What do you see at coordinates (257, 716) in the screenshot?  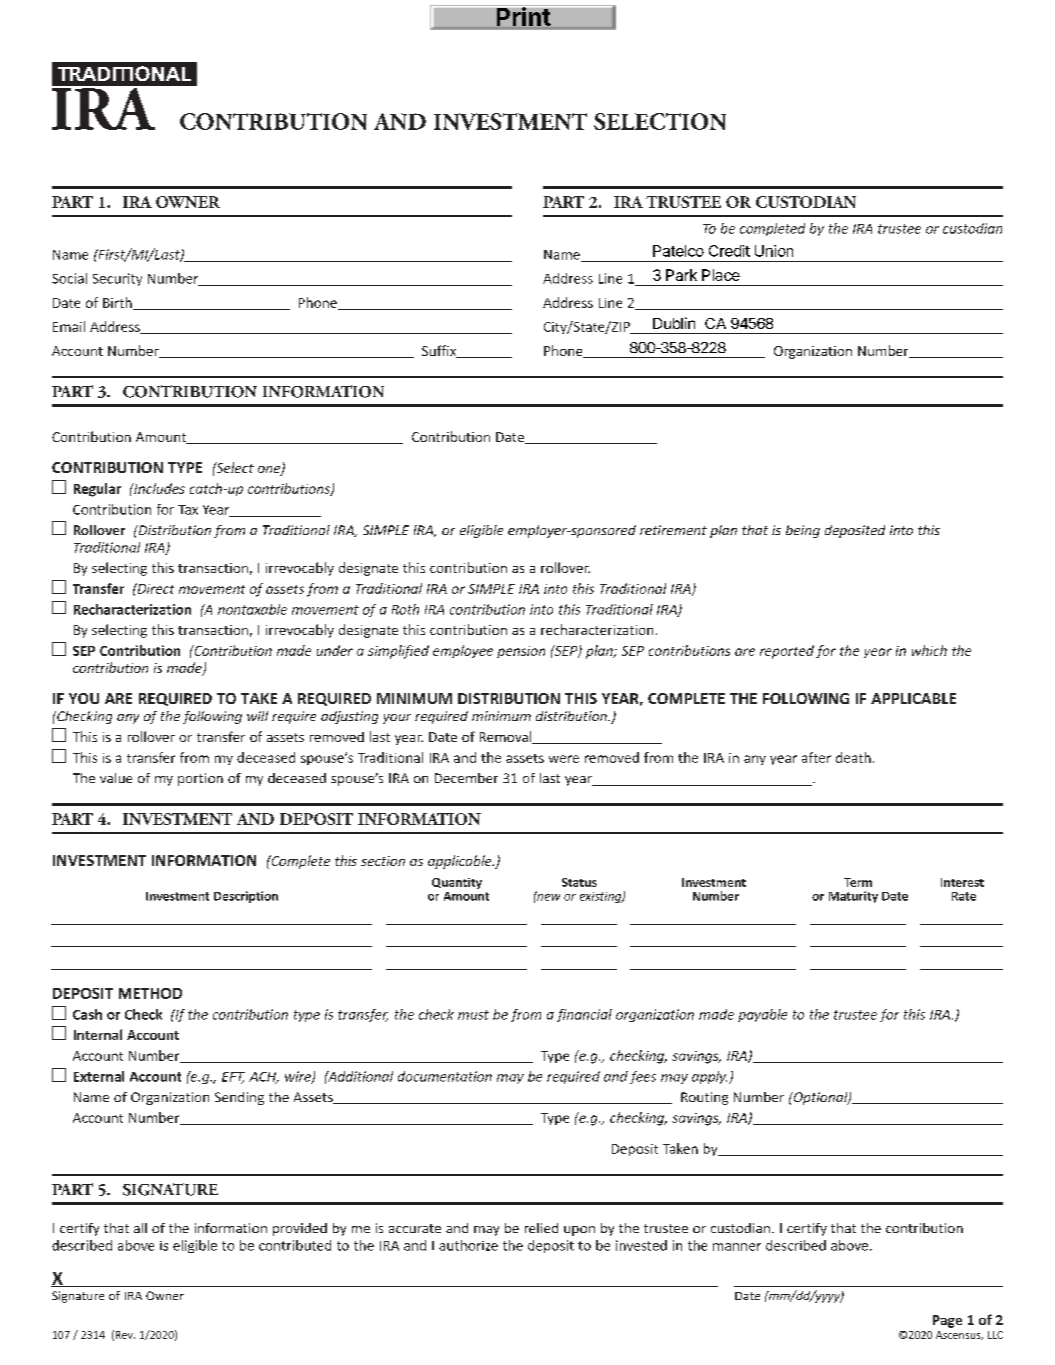 I see `will` at bounding box center [257, 716].
